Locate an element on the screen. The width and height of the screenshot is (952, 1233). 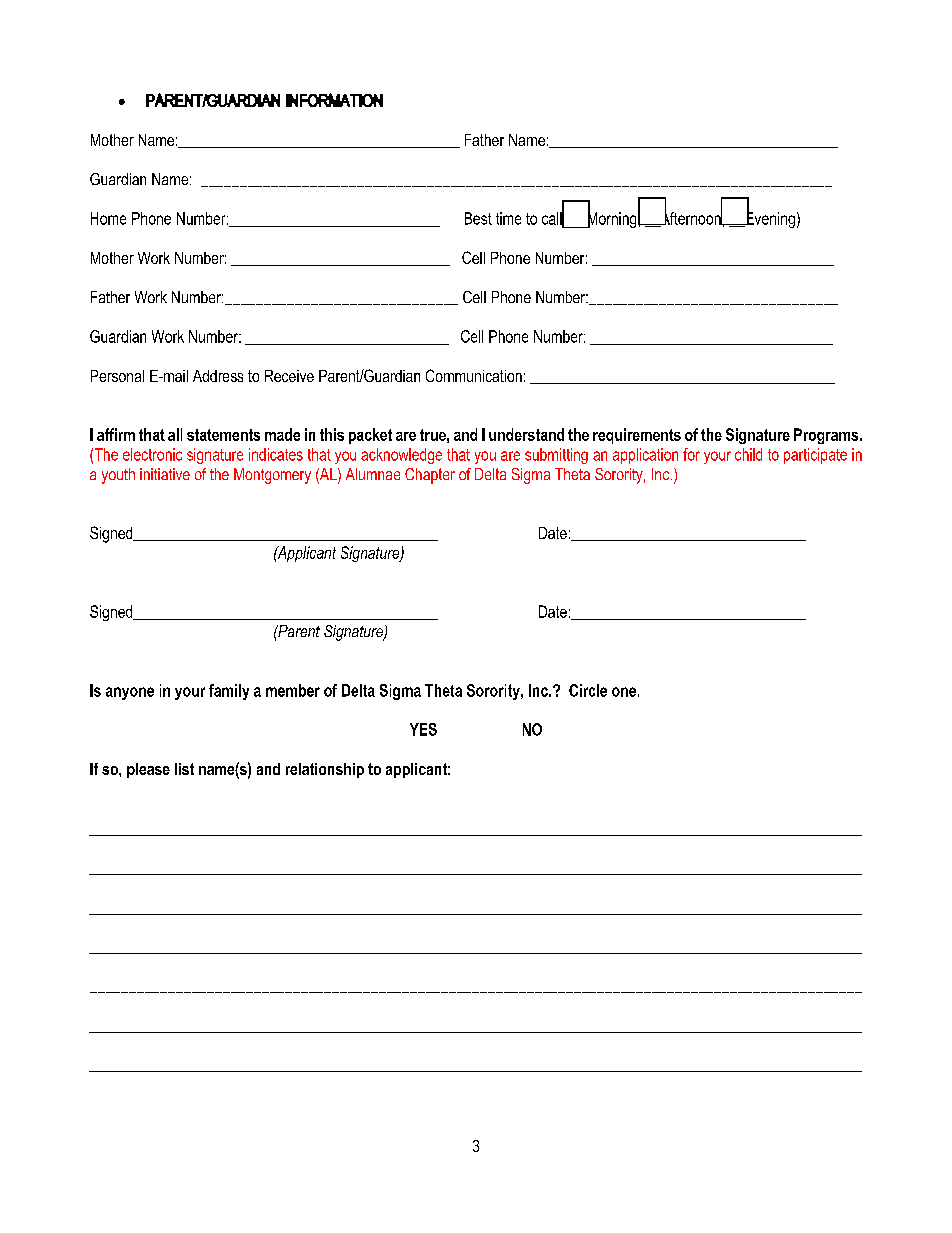
Best is located at coordinates (478, 218).
